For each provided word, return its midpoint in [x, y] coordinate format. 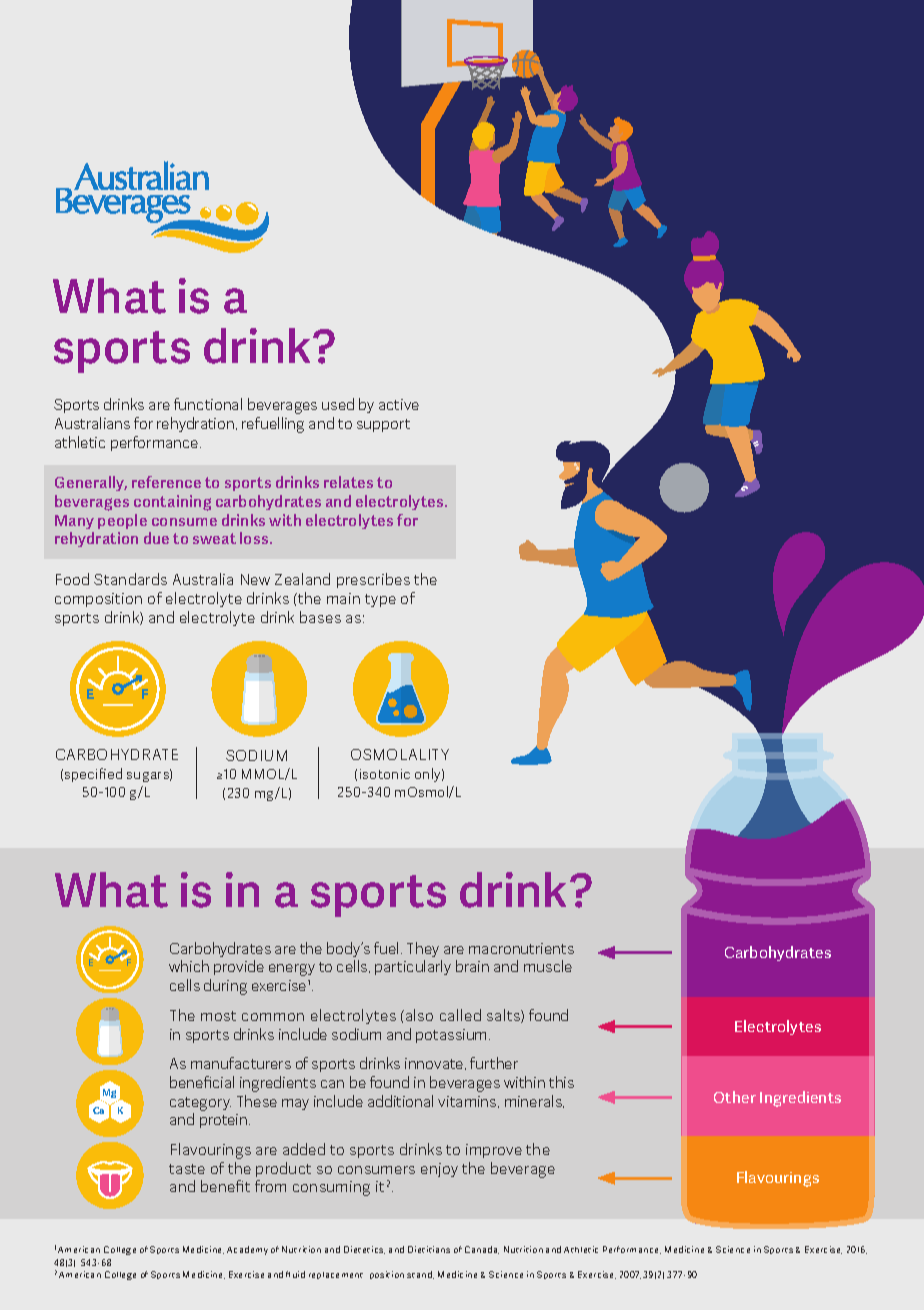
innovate [435, 1064]
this [561, 1082]
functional [208, 404]
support [383, 425]
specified [93, 775]
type [380, 600]
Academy [247, 1250]
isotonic [385, 774]
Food [72, 579]
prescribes [373, 580]
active [399, 404]
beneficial [202, 1082]
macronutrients [521, 948]
